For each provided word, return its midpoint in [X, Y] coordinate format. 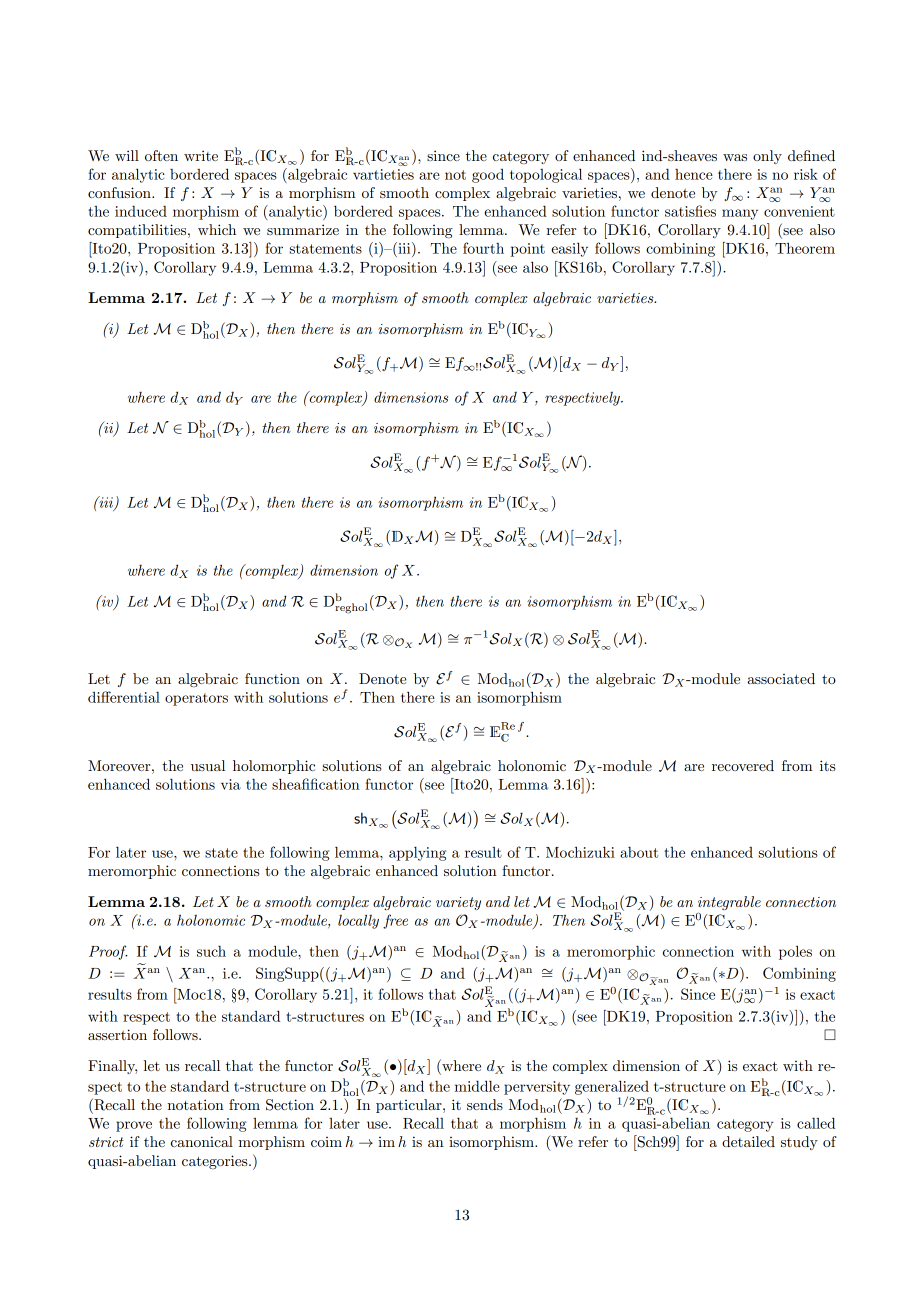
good [488, 176]
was [735, 157]
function [272, 678]
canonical [202, 1141]
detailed [748, 1141]
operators [196, 699]
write [201, 155]
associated [781, 678]
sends [485, 1104]
